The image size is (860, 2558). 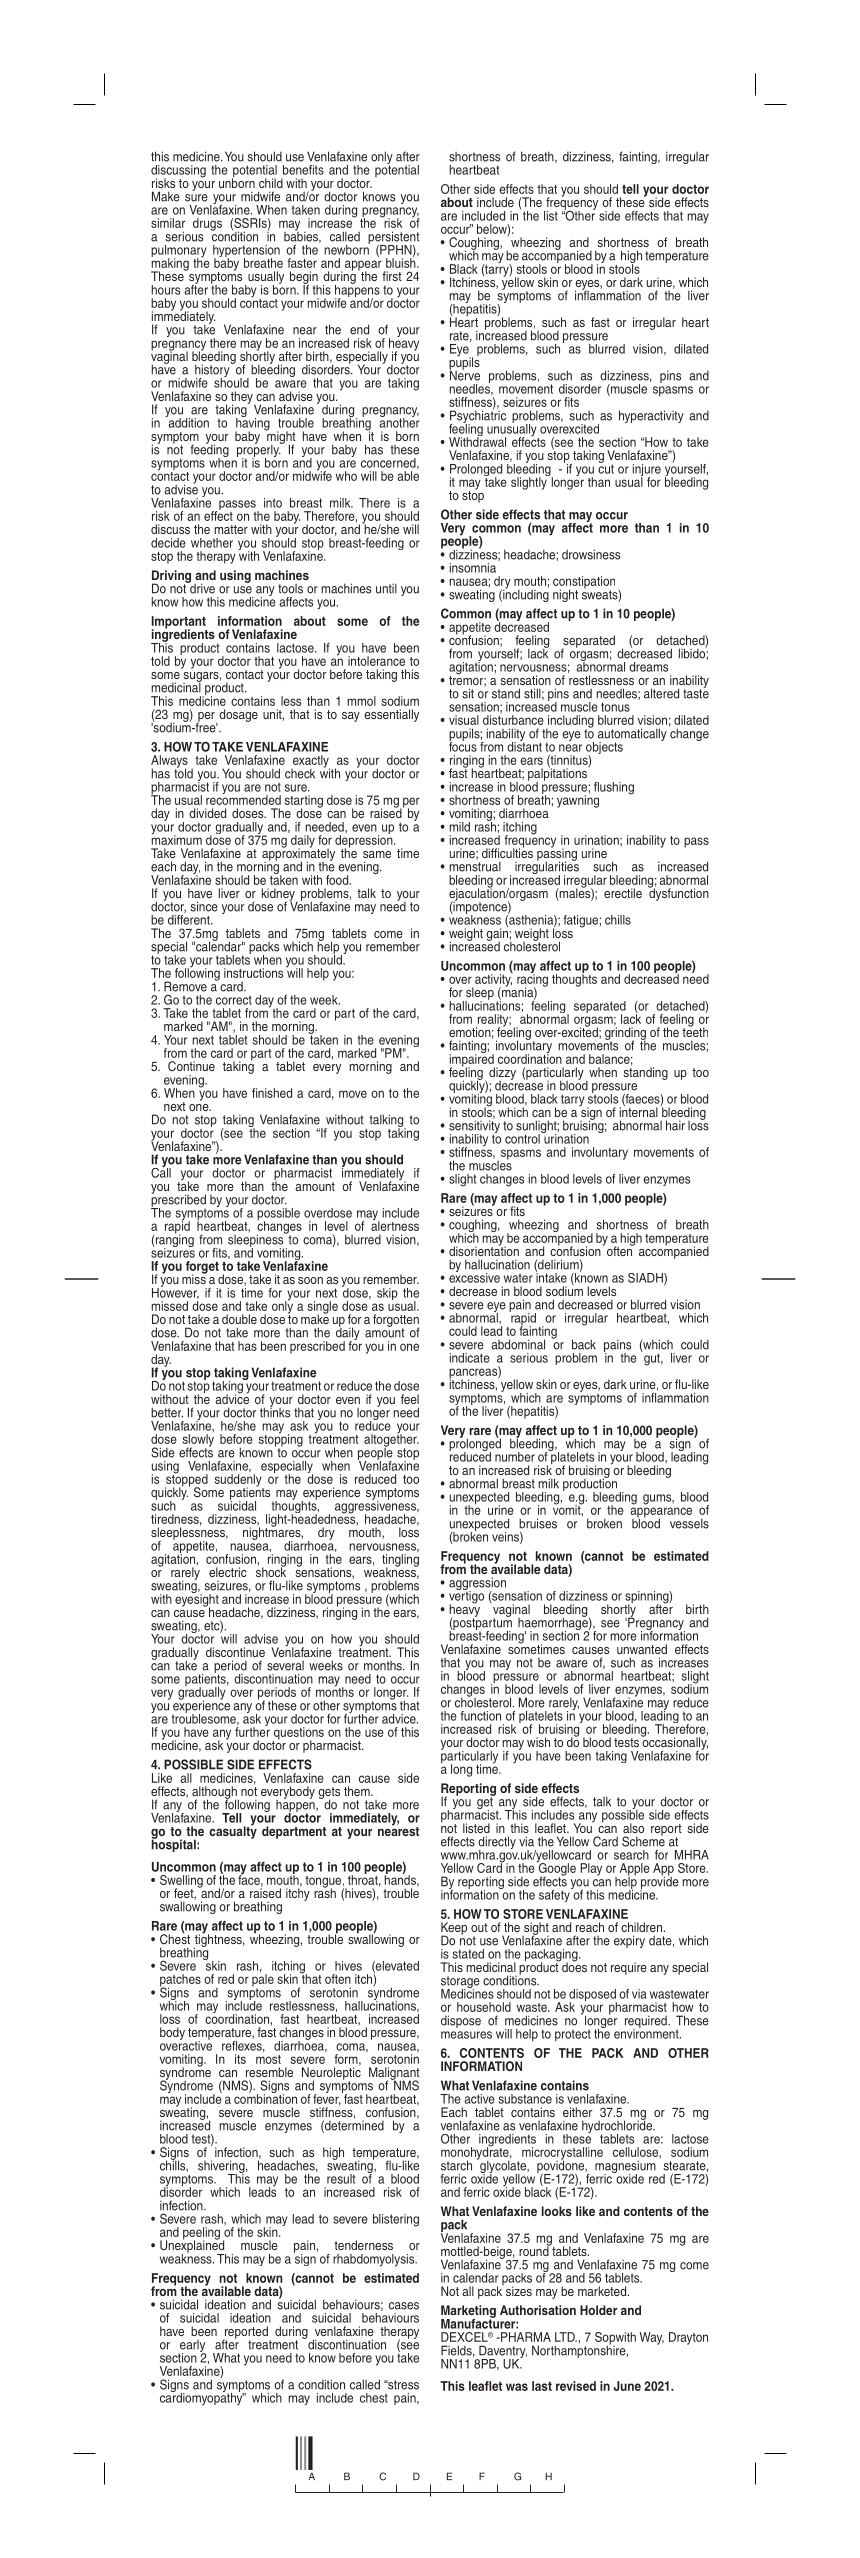 I want to click on indicate, so click(x=470, y=1358).
